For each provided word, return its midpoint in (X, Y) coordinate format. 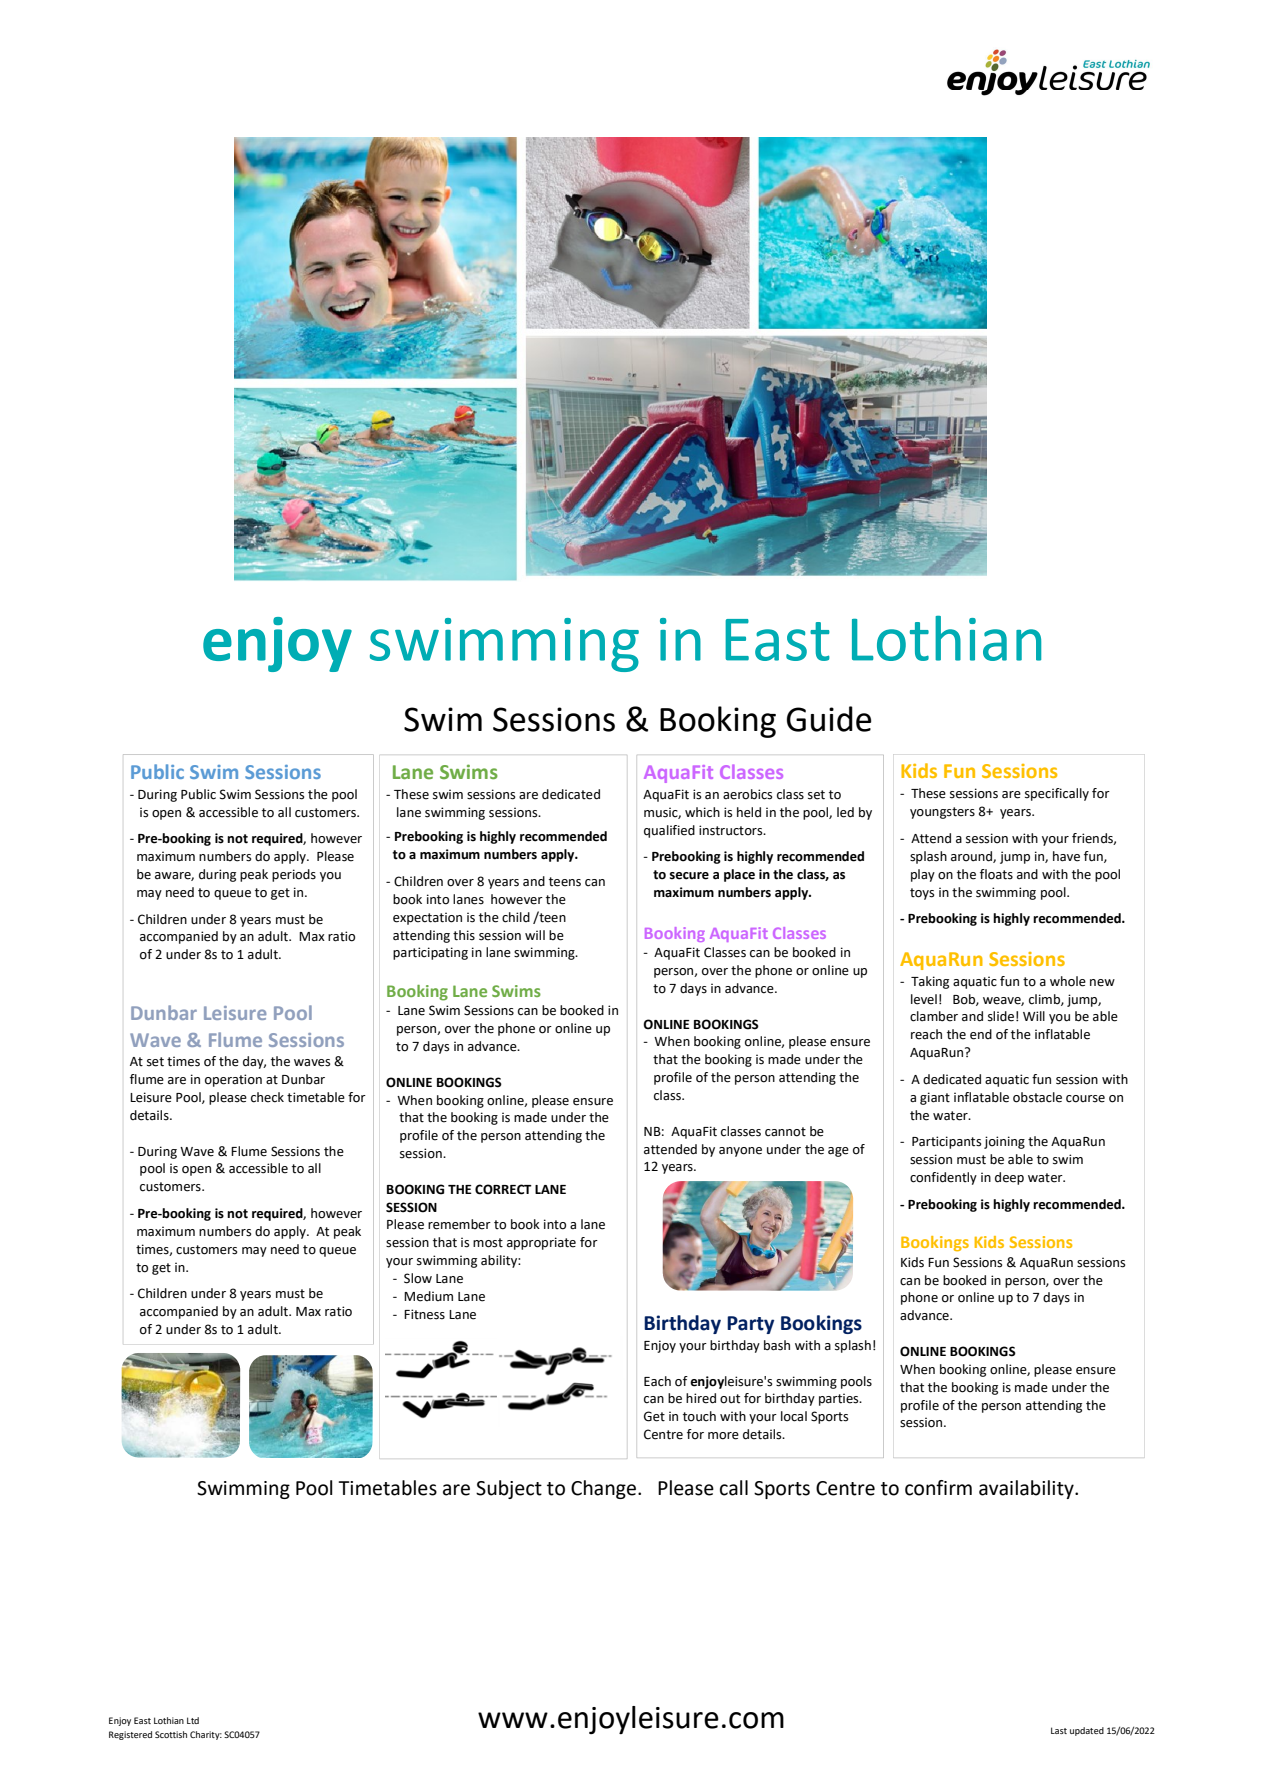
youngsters (942, 813)
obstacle (1037, 1097)
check (267, 1097)
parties (840, 1399)
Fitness (424, 1314)
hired (701, 1398)
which (702, 812)
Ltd (193, 1720)
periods (294, 875)
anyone (740, 1152)
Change (603, 1489)
